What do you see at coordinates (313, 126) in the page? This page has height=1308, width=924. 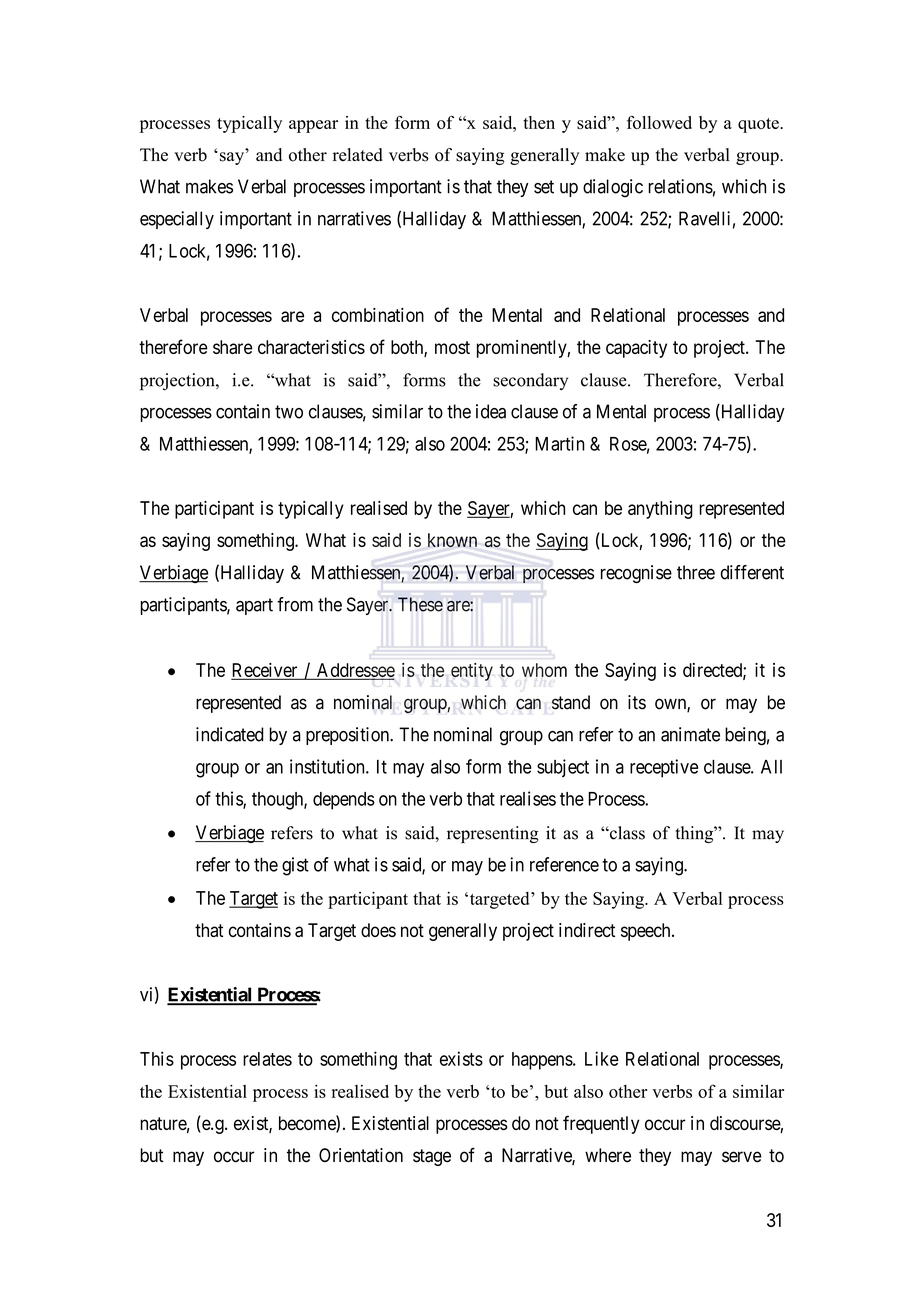 I see `appear` at bounding box center [313, 126].
